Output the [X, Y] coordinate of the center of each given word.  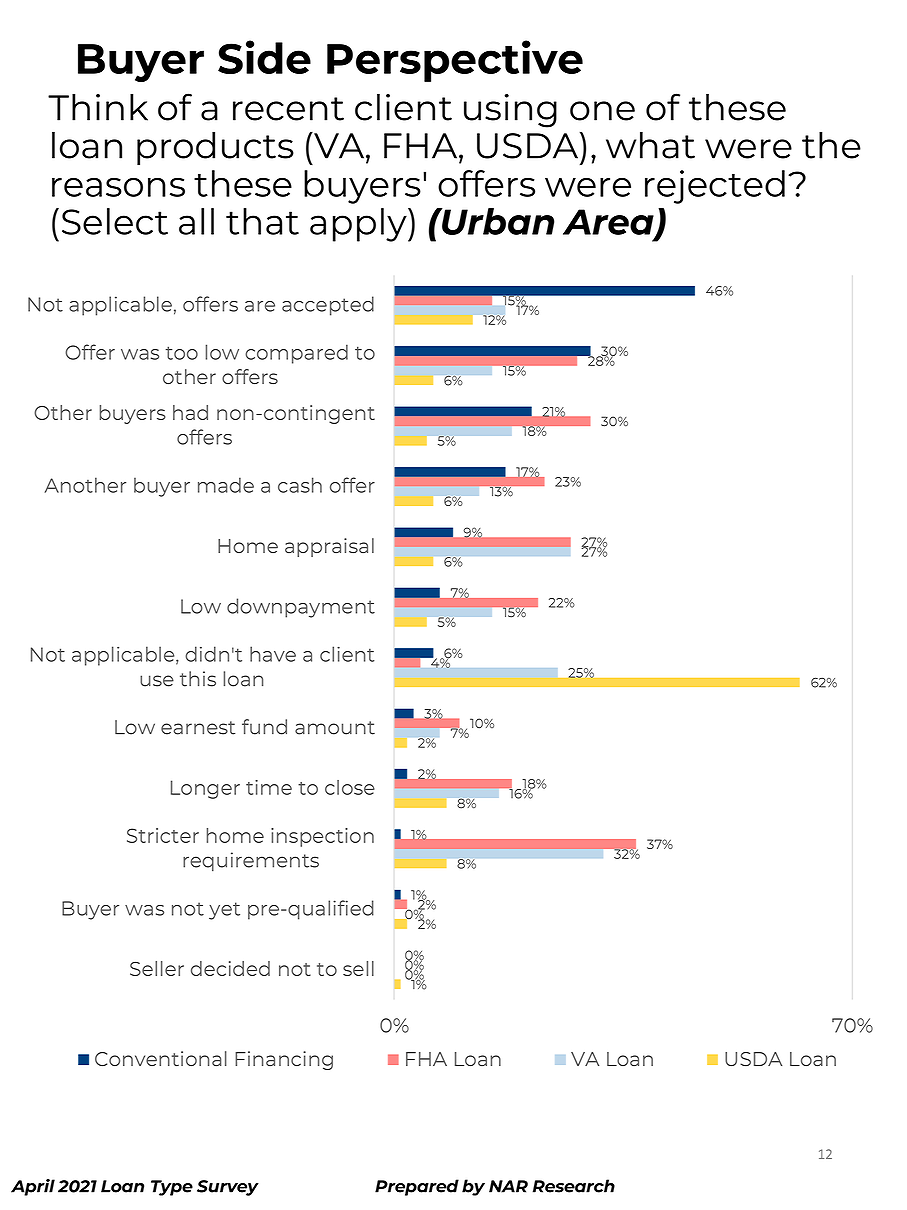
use [157, 681]
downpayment [301, 608]
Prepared [417, 1187]
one [602, 111]
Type [172, 1188]
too [182, 353]
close [350, 787]
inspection [322, 837]
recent [288, 109]
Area [609, 223]
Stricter [163, 835]
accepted [328, 306]
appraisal [329, 547]
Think [98, 107]
